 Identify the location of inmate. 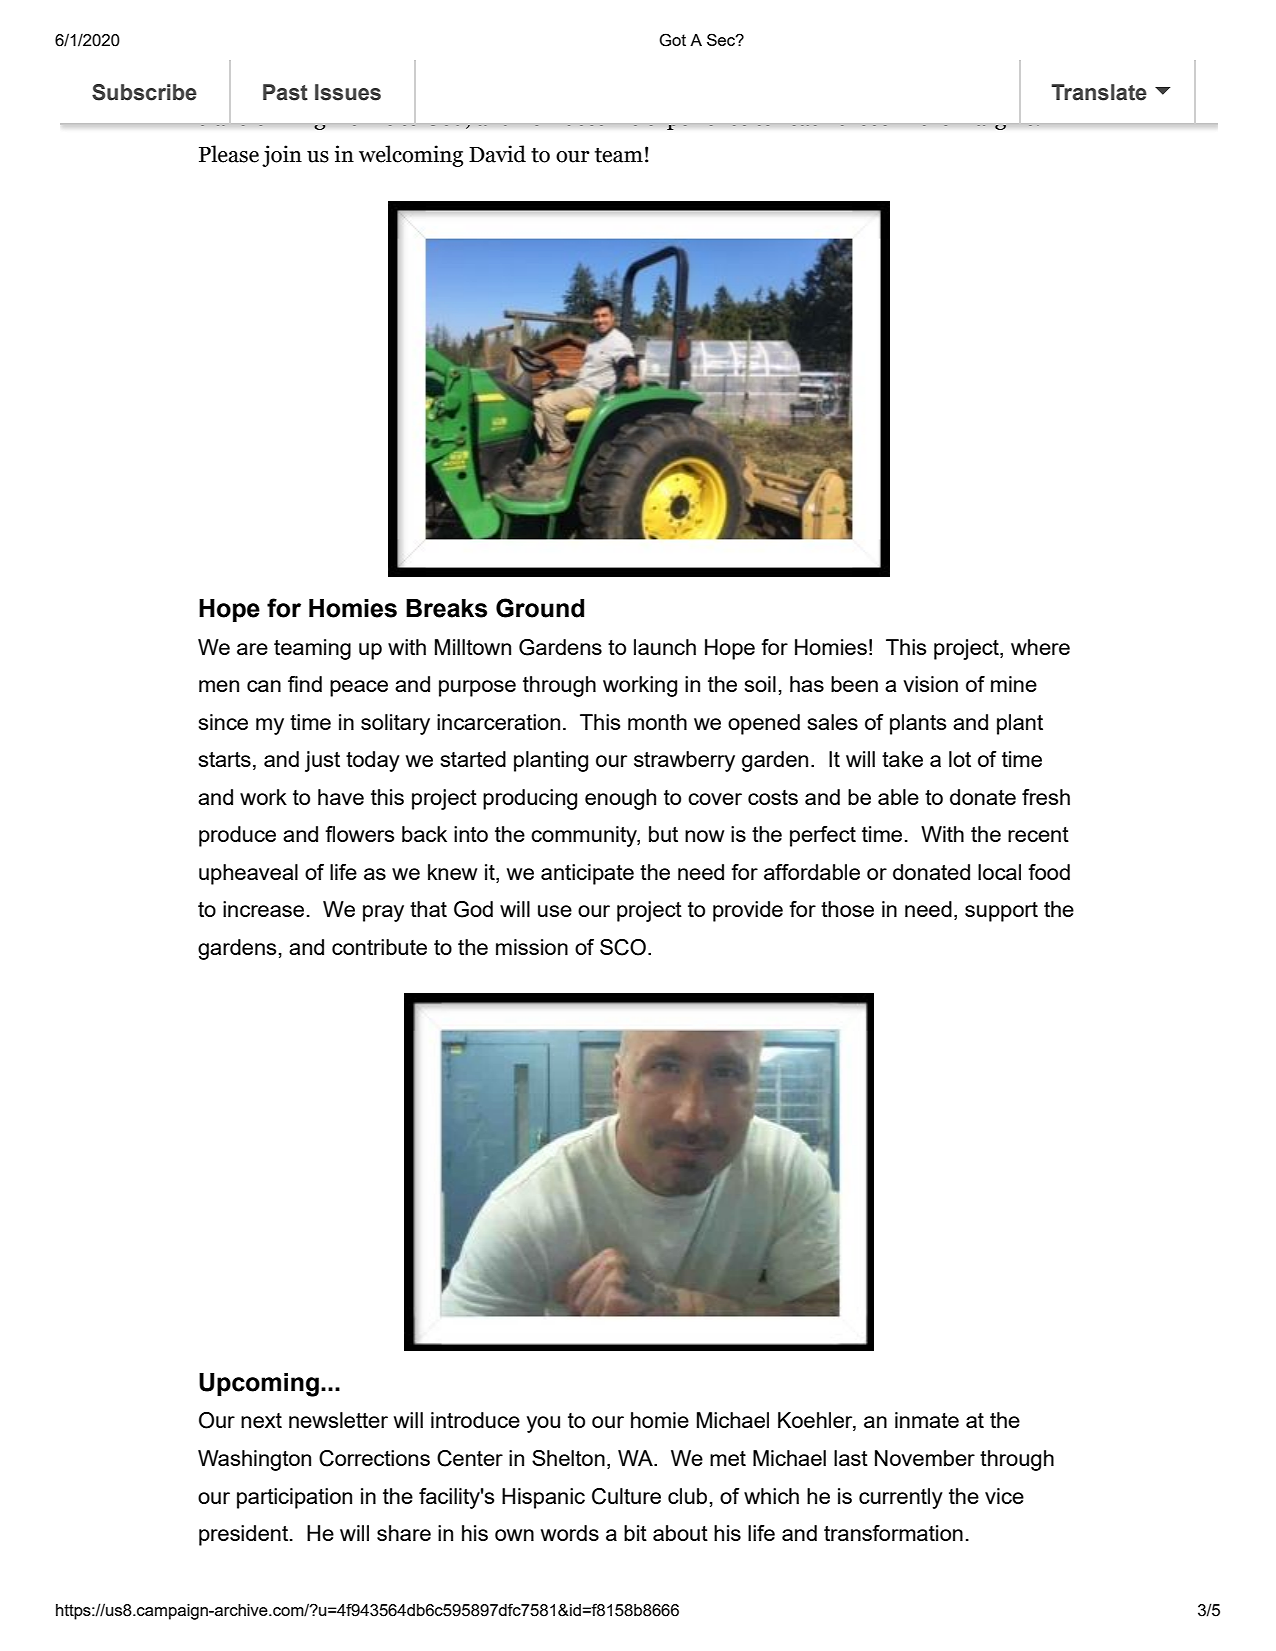
(927, 1420).
